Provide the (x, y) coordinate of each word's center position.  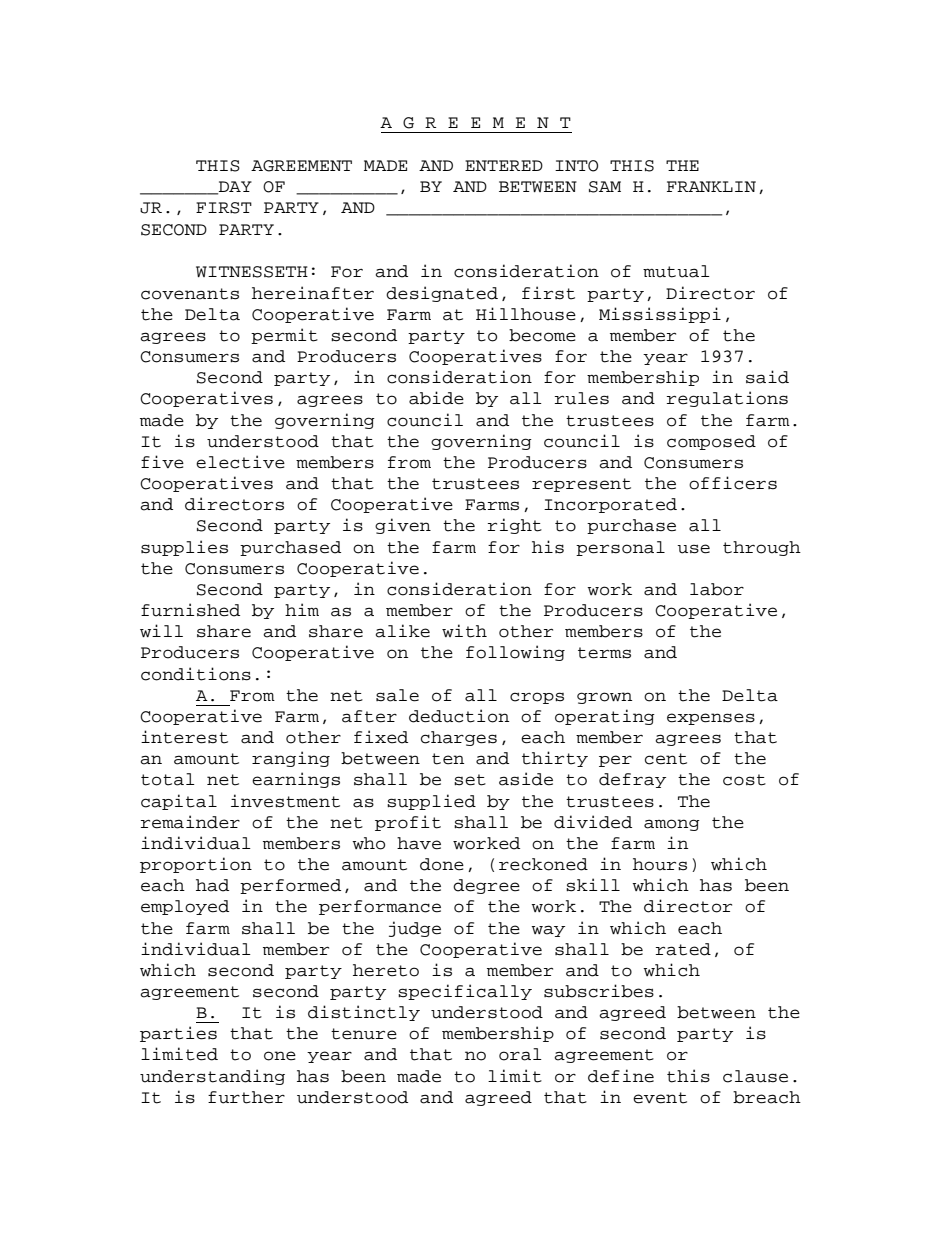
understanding (212, 1077)
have (419, 843)
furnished (190, 610)
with (464, 631)
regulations (727, 399)
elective (240, 462)
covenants (190, 294)
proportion (196, 865)
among (672, 825)
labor (717, 589)
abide (436, 398)
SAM (605, 187)
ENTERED (504, 165)
